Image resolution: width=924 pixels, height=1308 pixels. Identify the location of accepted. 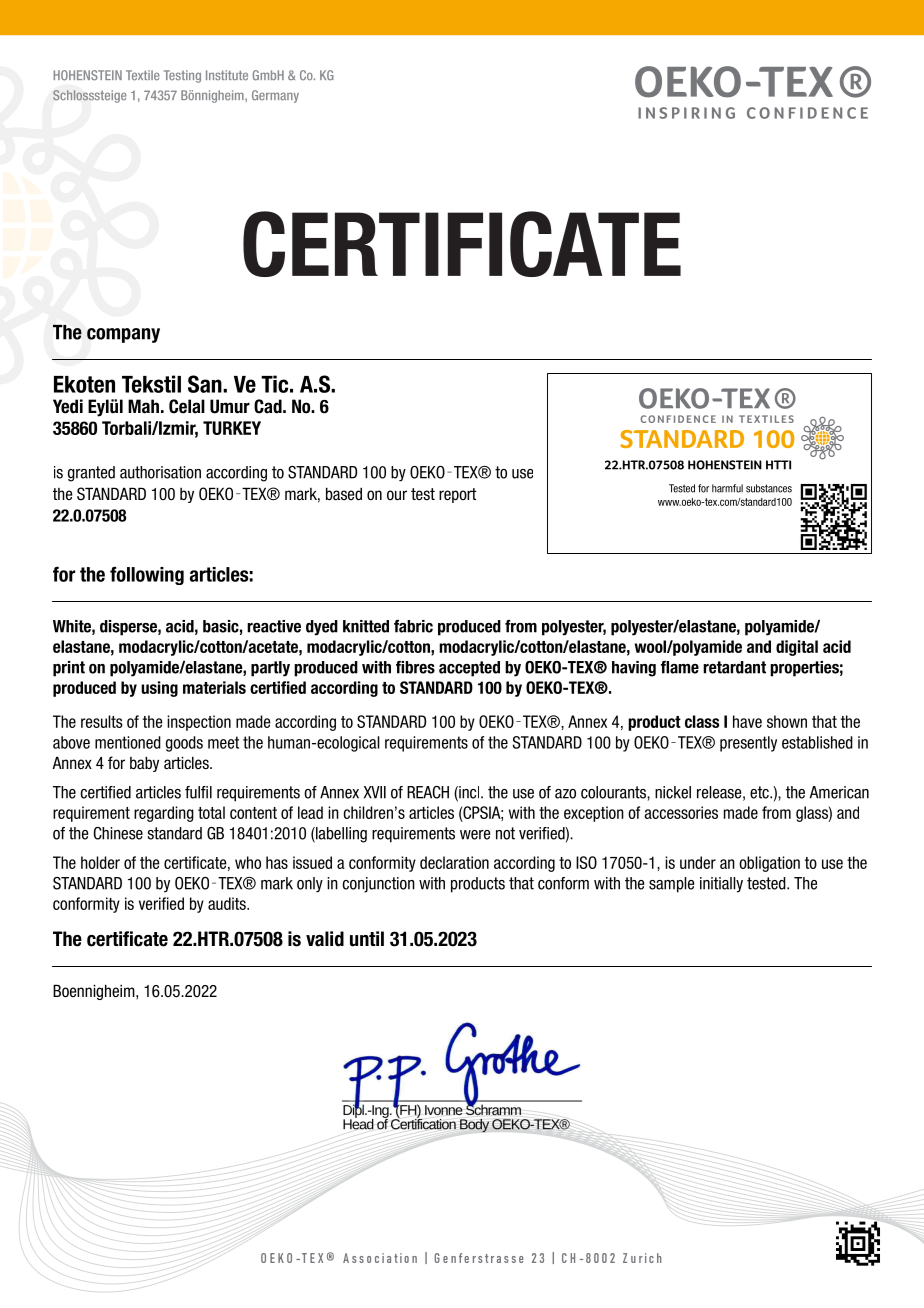
(469, 669).
